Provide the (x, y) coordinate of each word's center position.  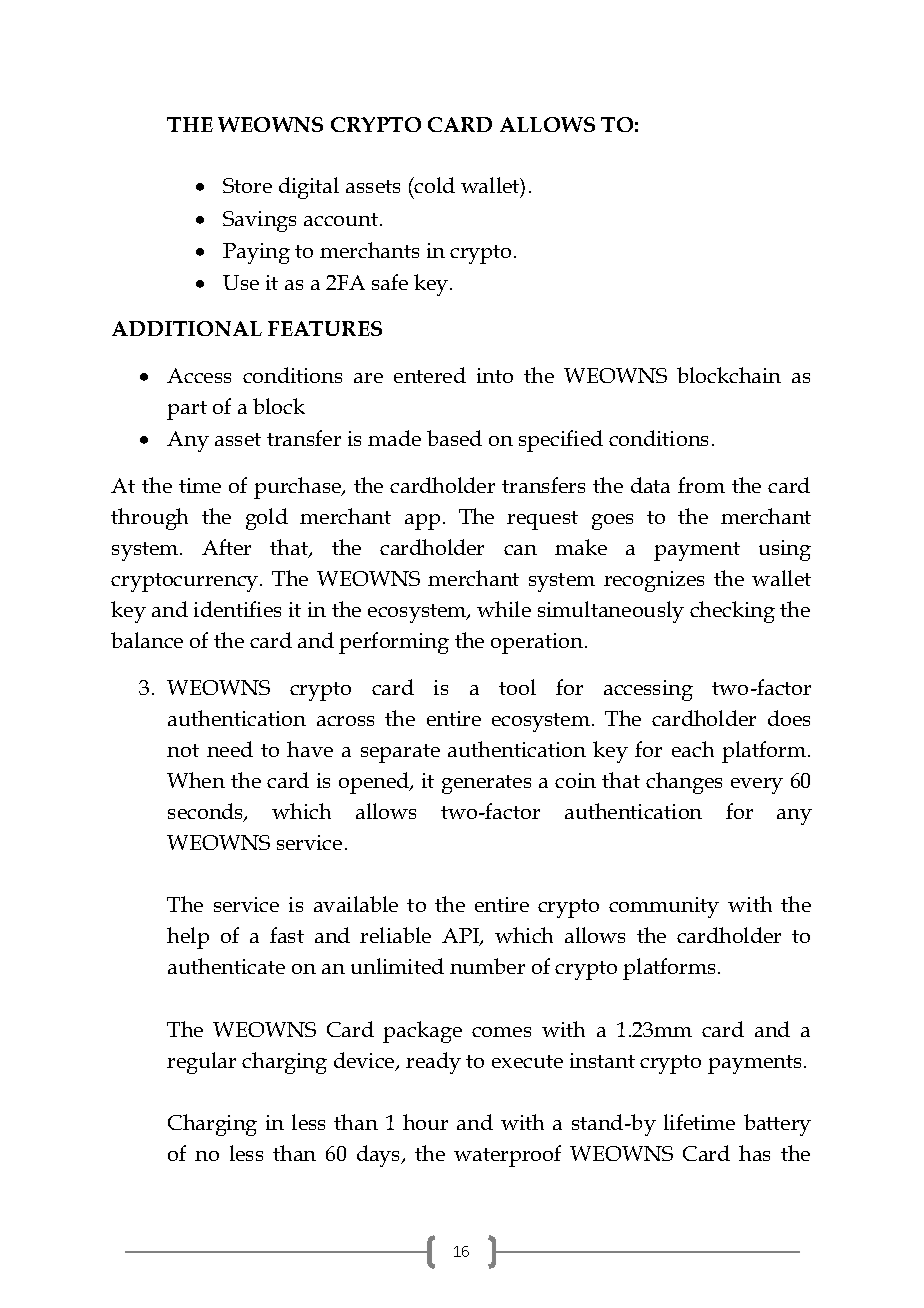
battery (777, 1125)
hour (425, 1122)
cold (434, 185)
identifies (237, 609)
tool (517, 687)
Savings (259, 221)
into (495, 375)
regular (201, 1063)
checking (732, 612)
